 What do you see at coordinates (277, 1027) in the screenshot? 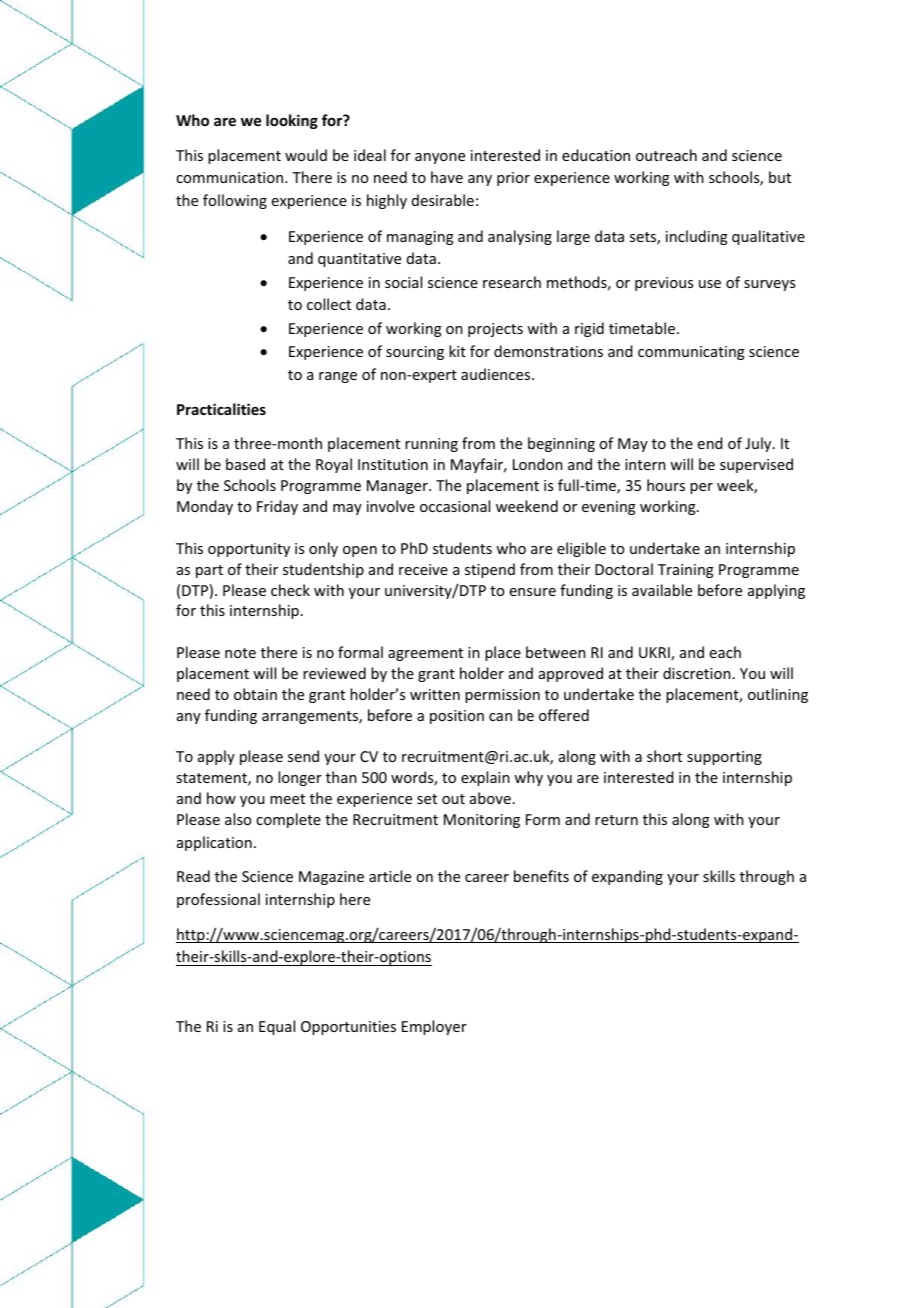
I see `Equal` at bounding box center [277, 1027].
